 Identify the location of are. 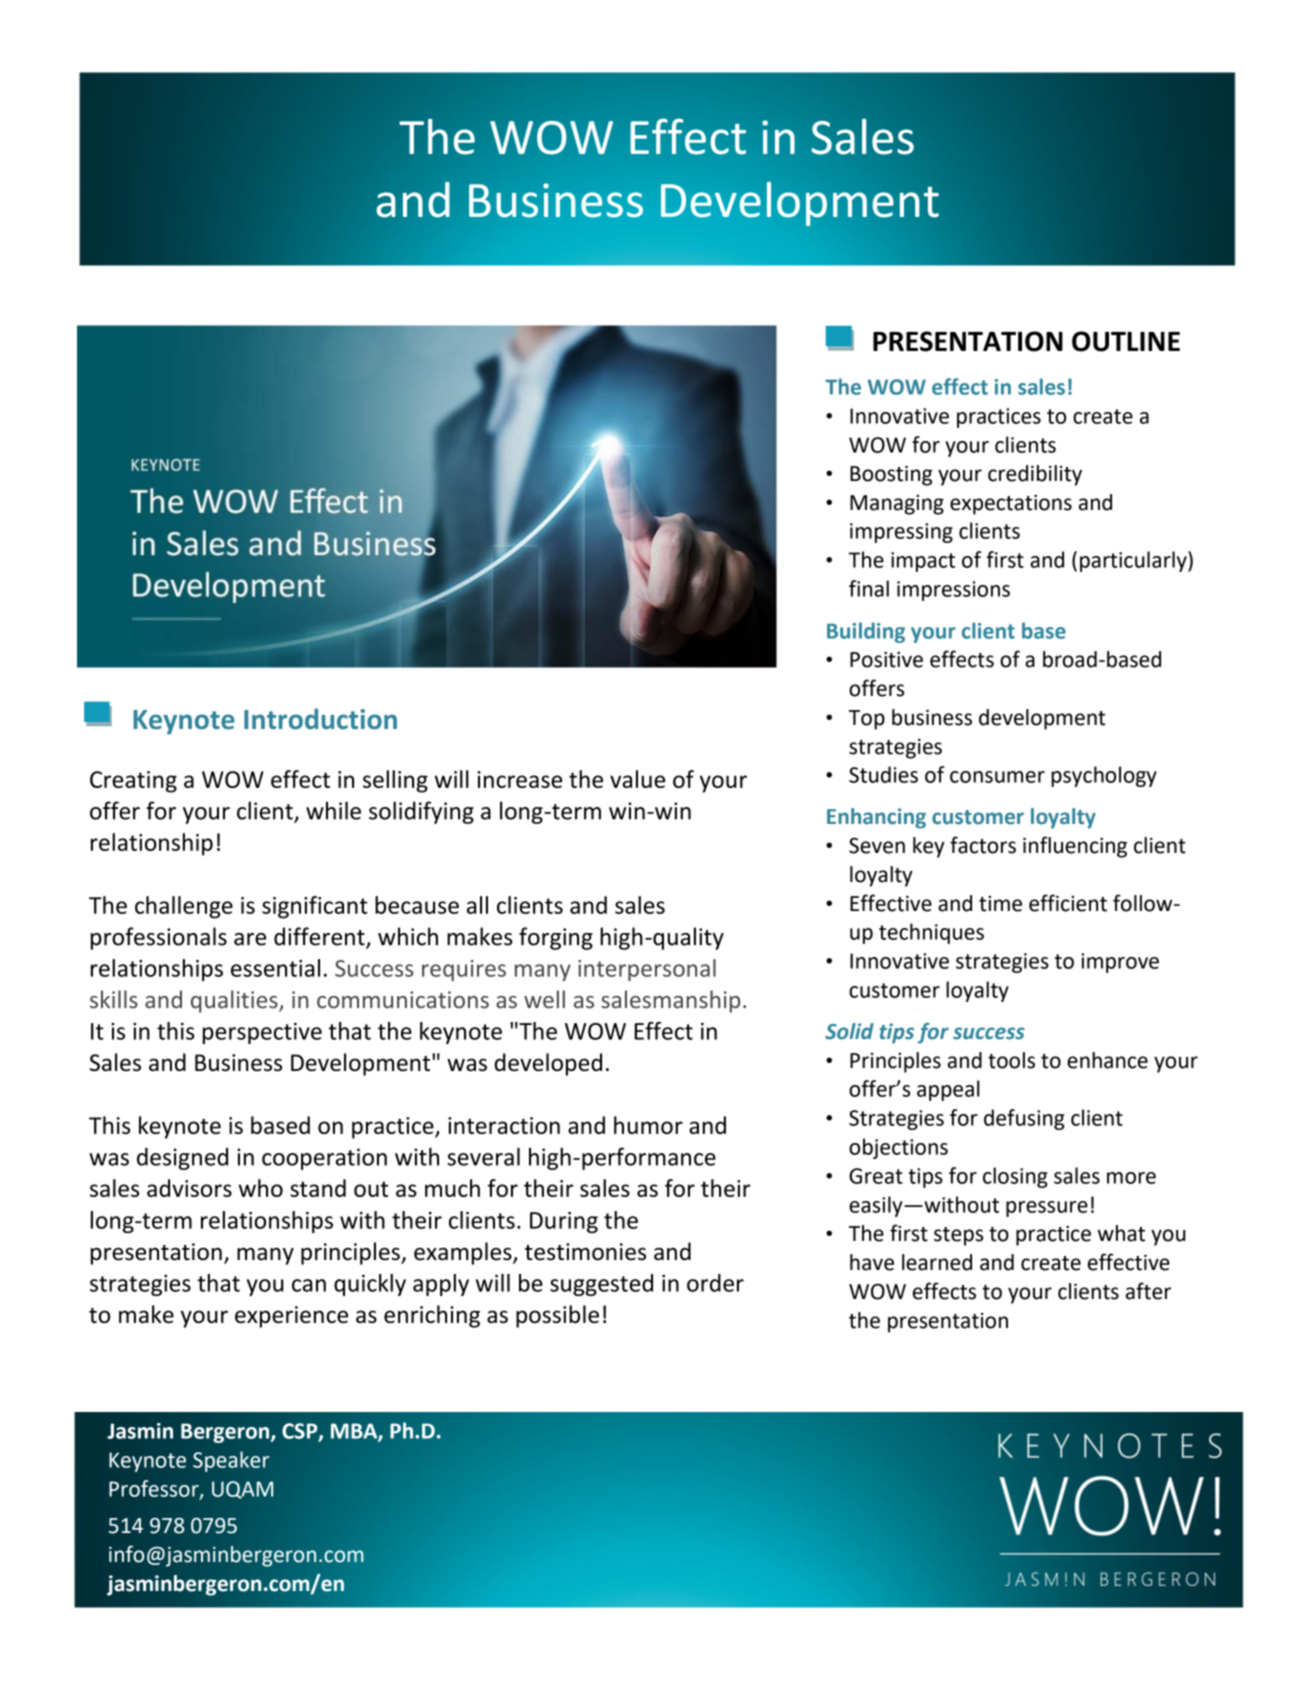
(250, 939).
